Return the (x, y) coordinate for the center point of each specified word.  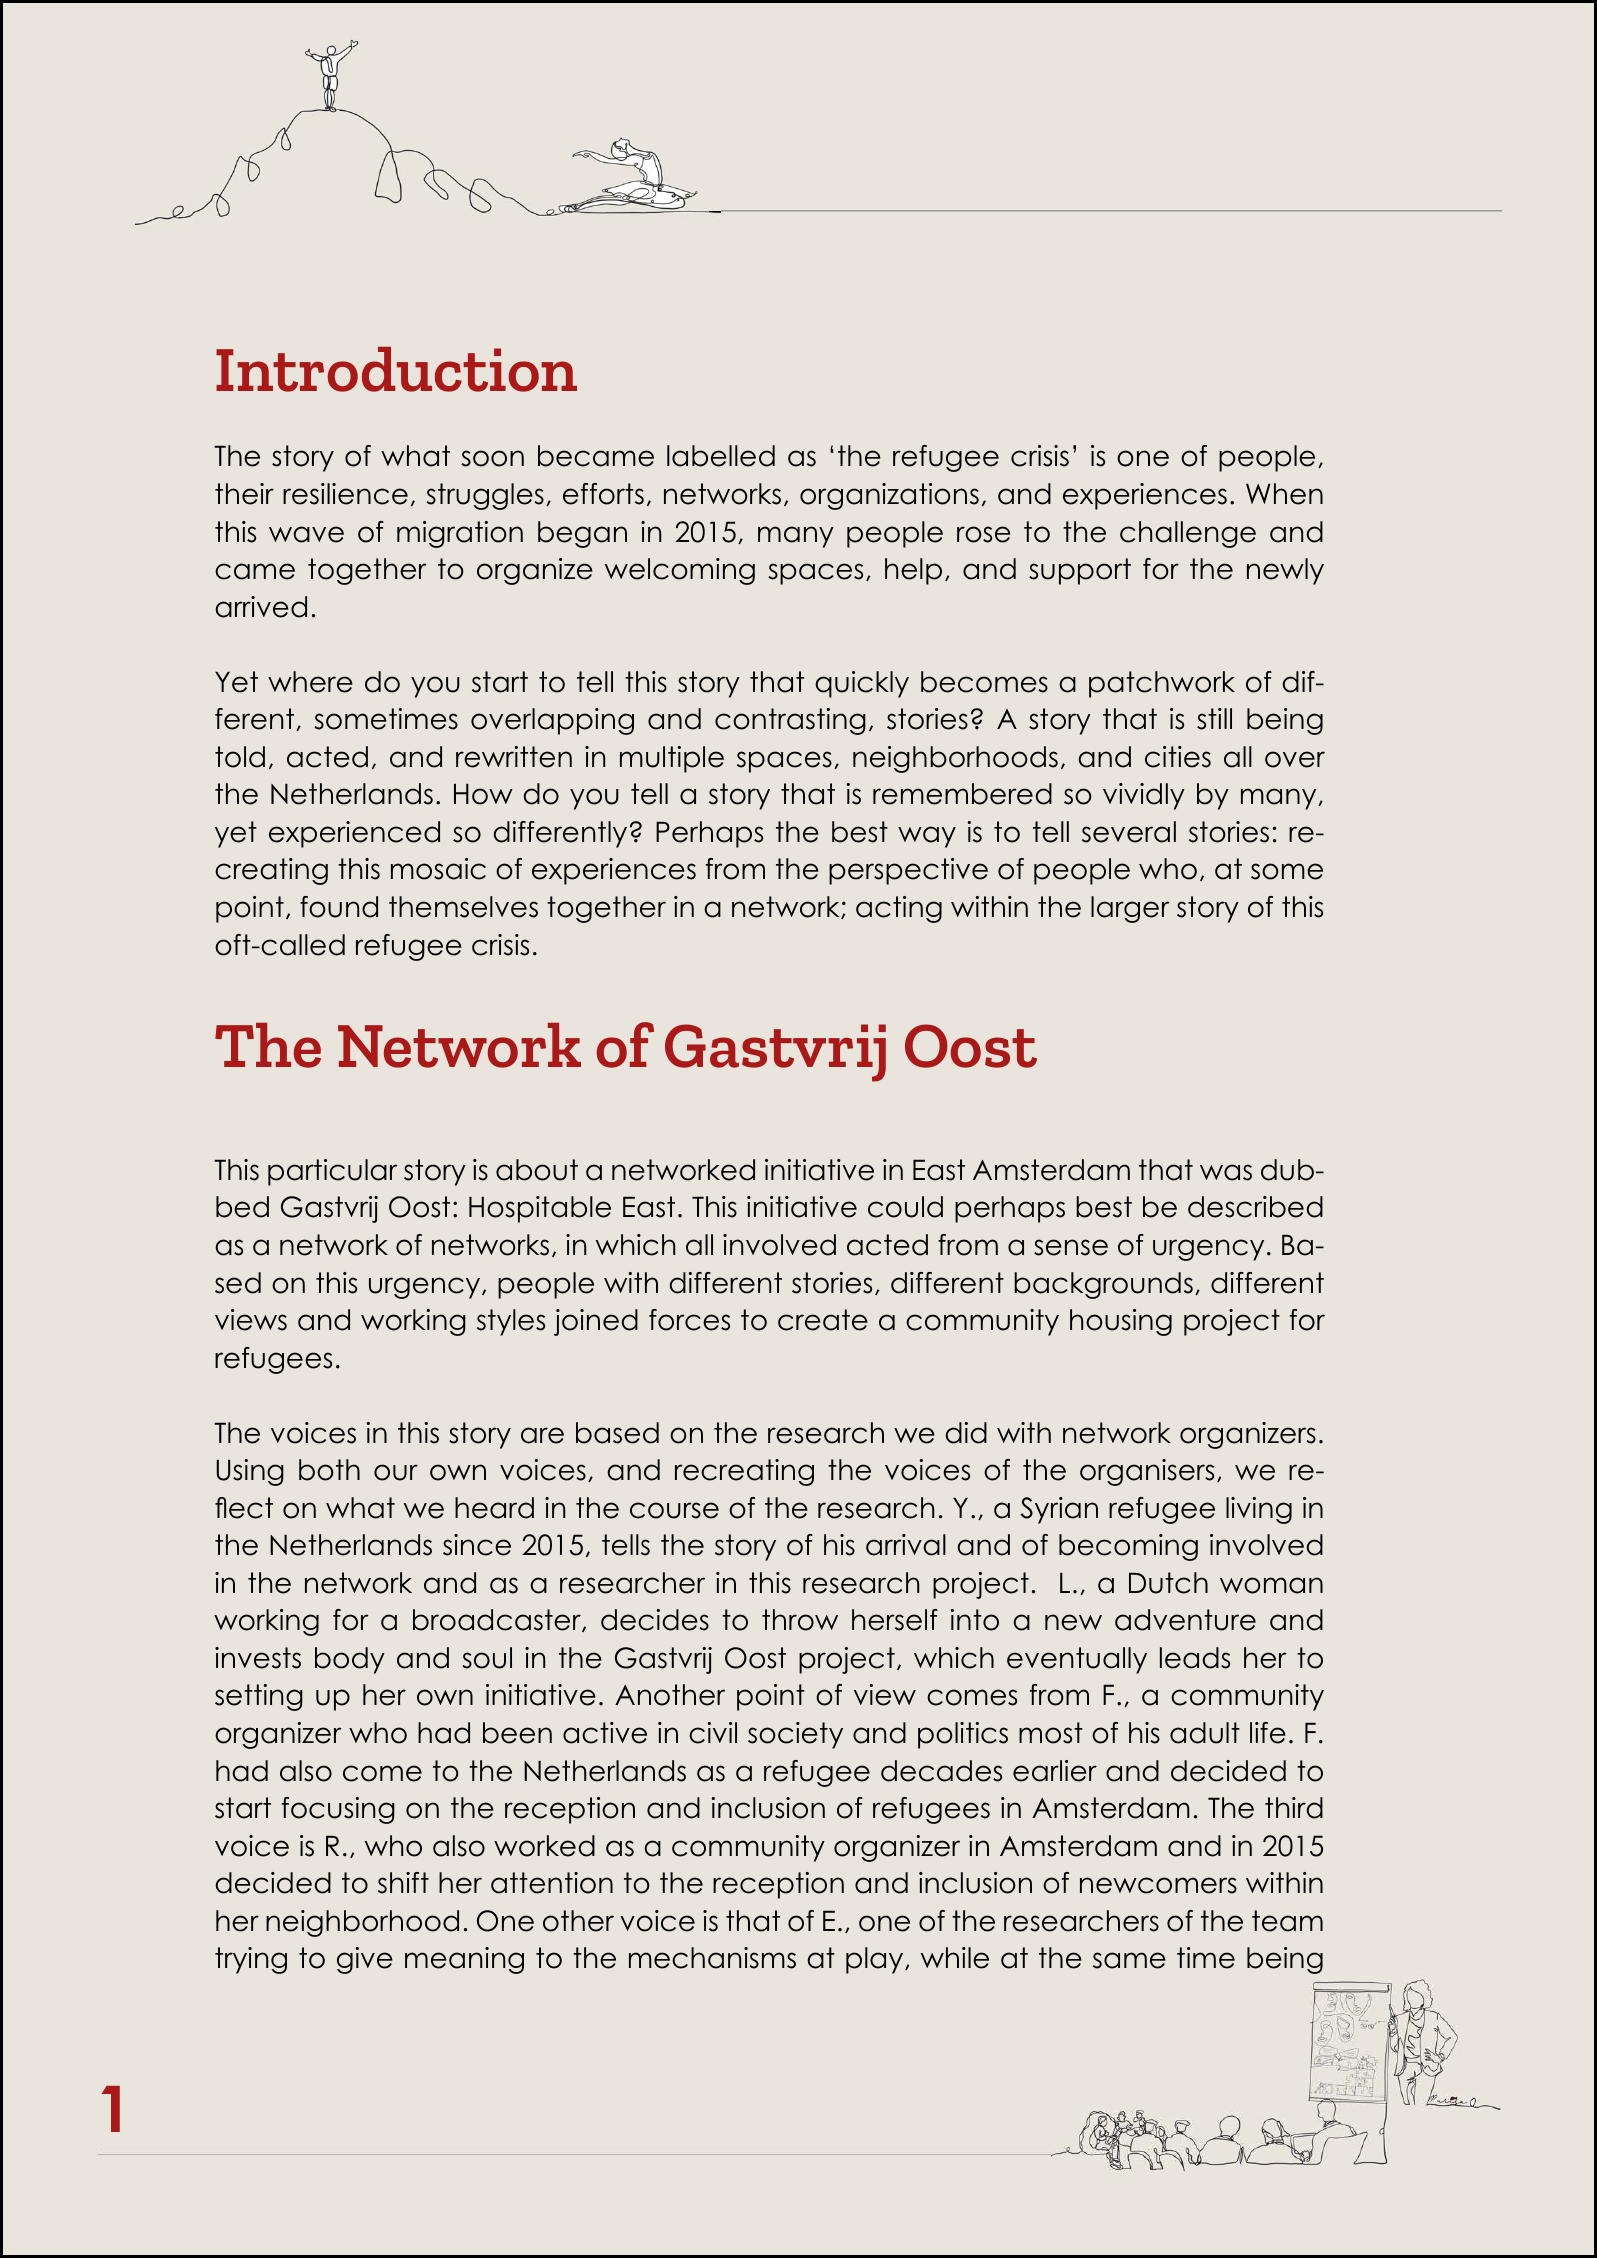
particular (333, 1172)
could (905, 1207)
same (1129, 1960)
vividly (1144, 796)
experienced (354, 834)
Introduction (396, 369)
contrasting (790, 721)
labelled (721, 456)
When (1284, 494)
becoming (1128, 1547)
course (674, 1510)
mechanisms (712, 1958)
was (1226, 1172)
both (329, 1470)
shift (403, 1883)
